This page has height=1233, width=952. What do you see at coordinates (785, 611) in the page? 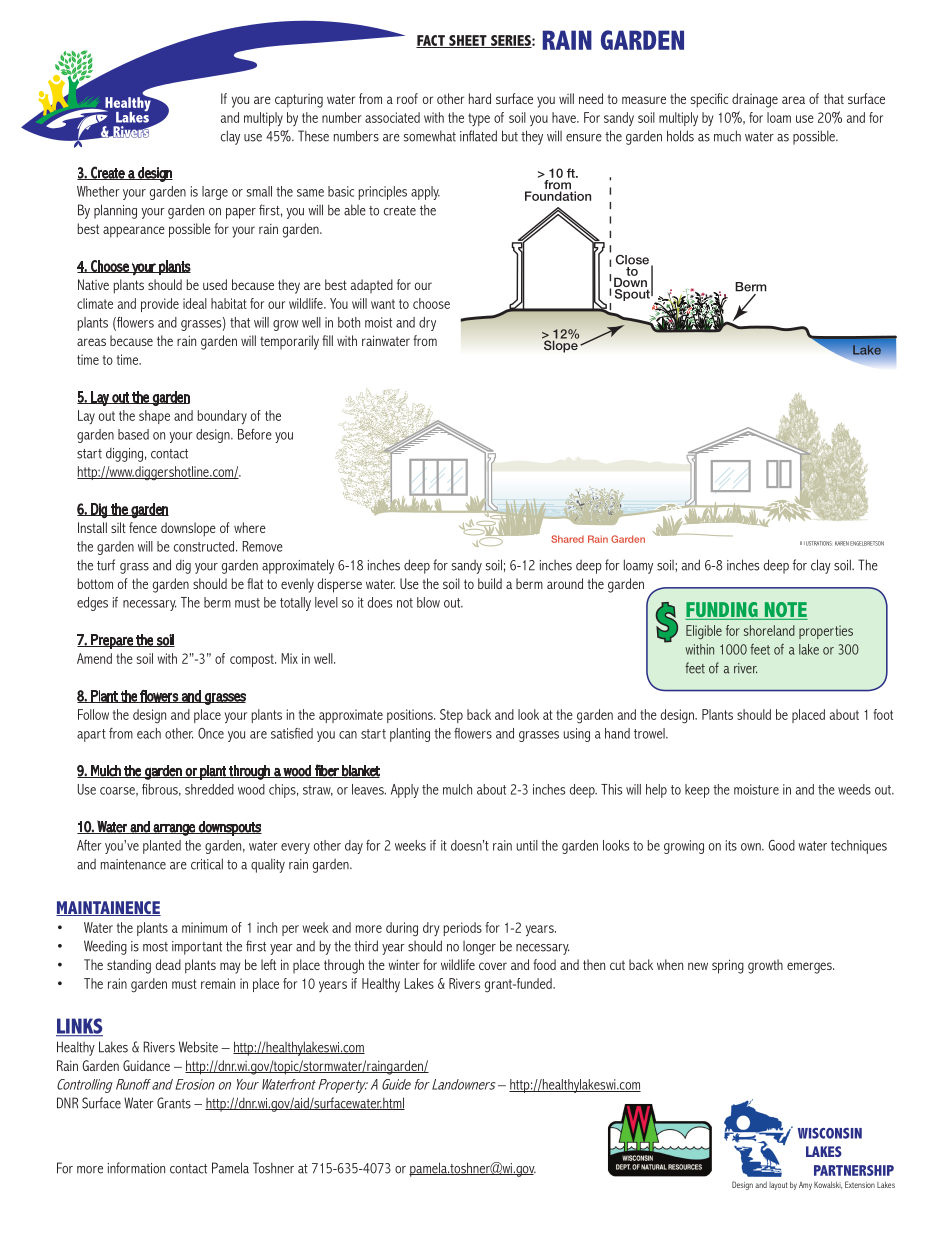
I see `NOTE` at bounding box center [785, 611].
